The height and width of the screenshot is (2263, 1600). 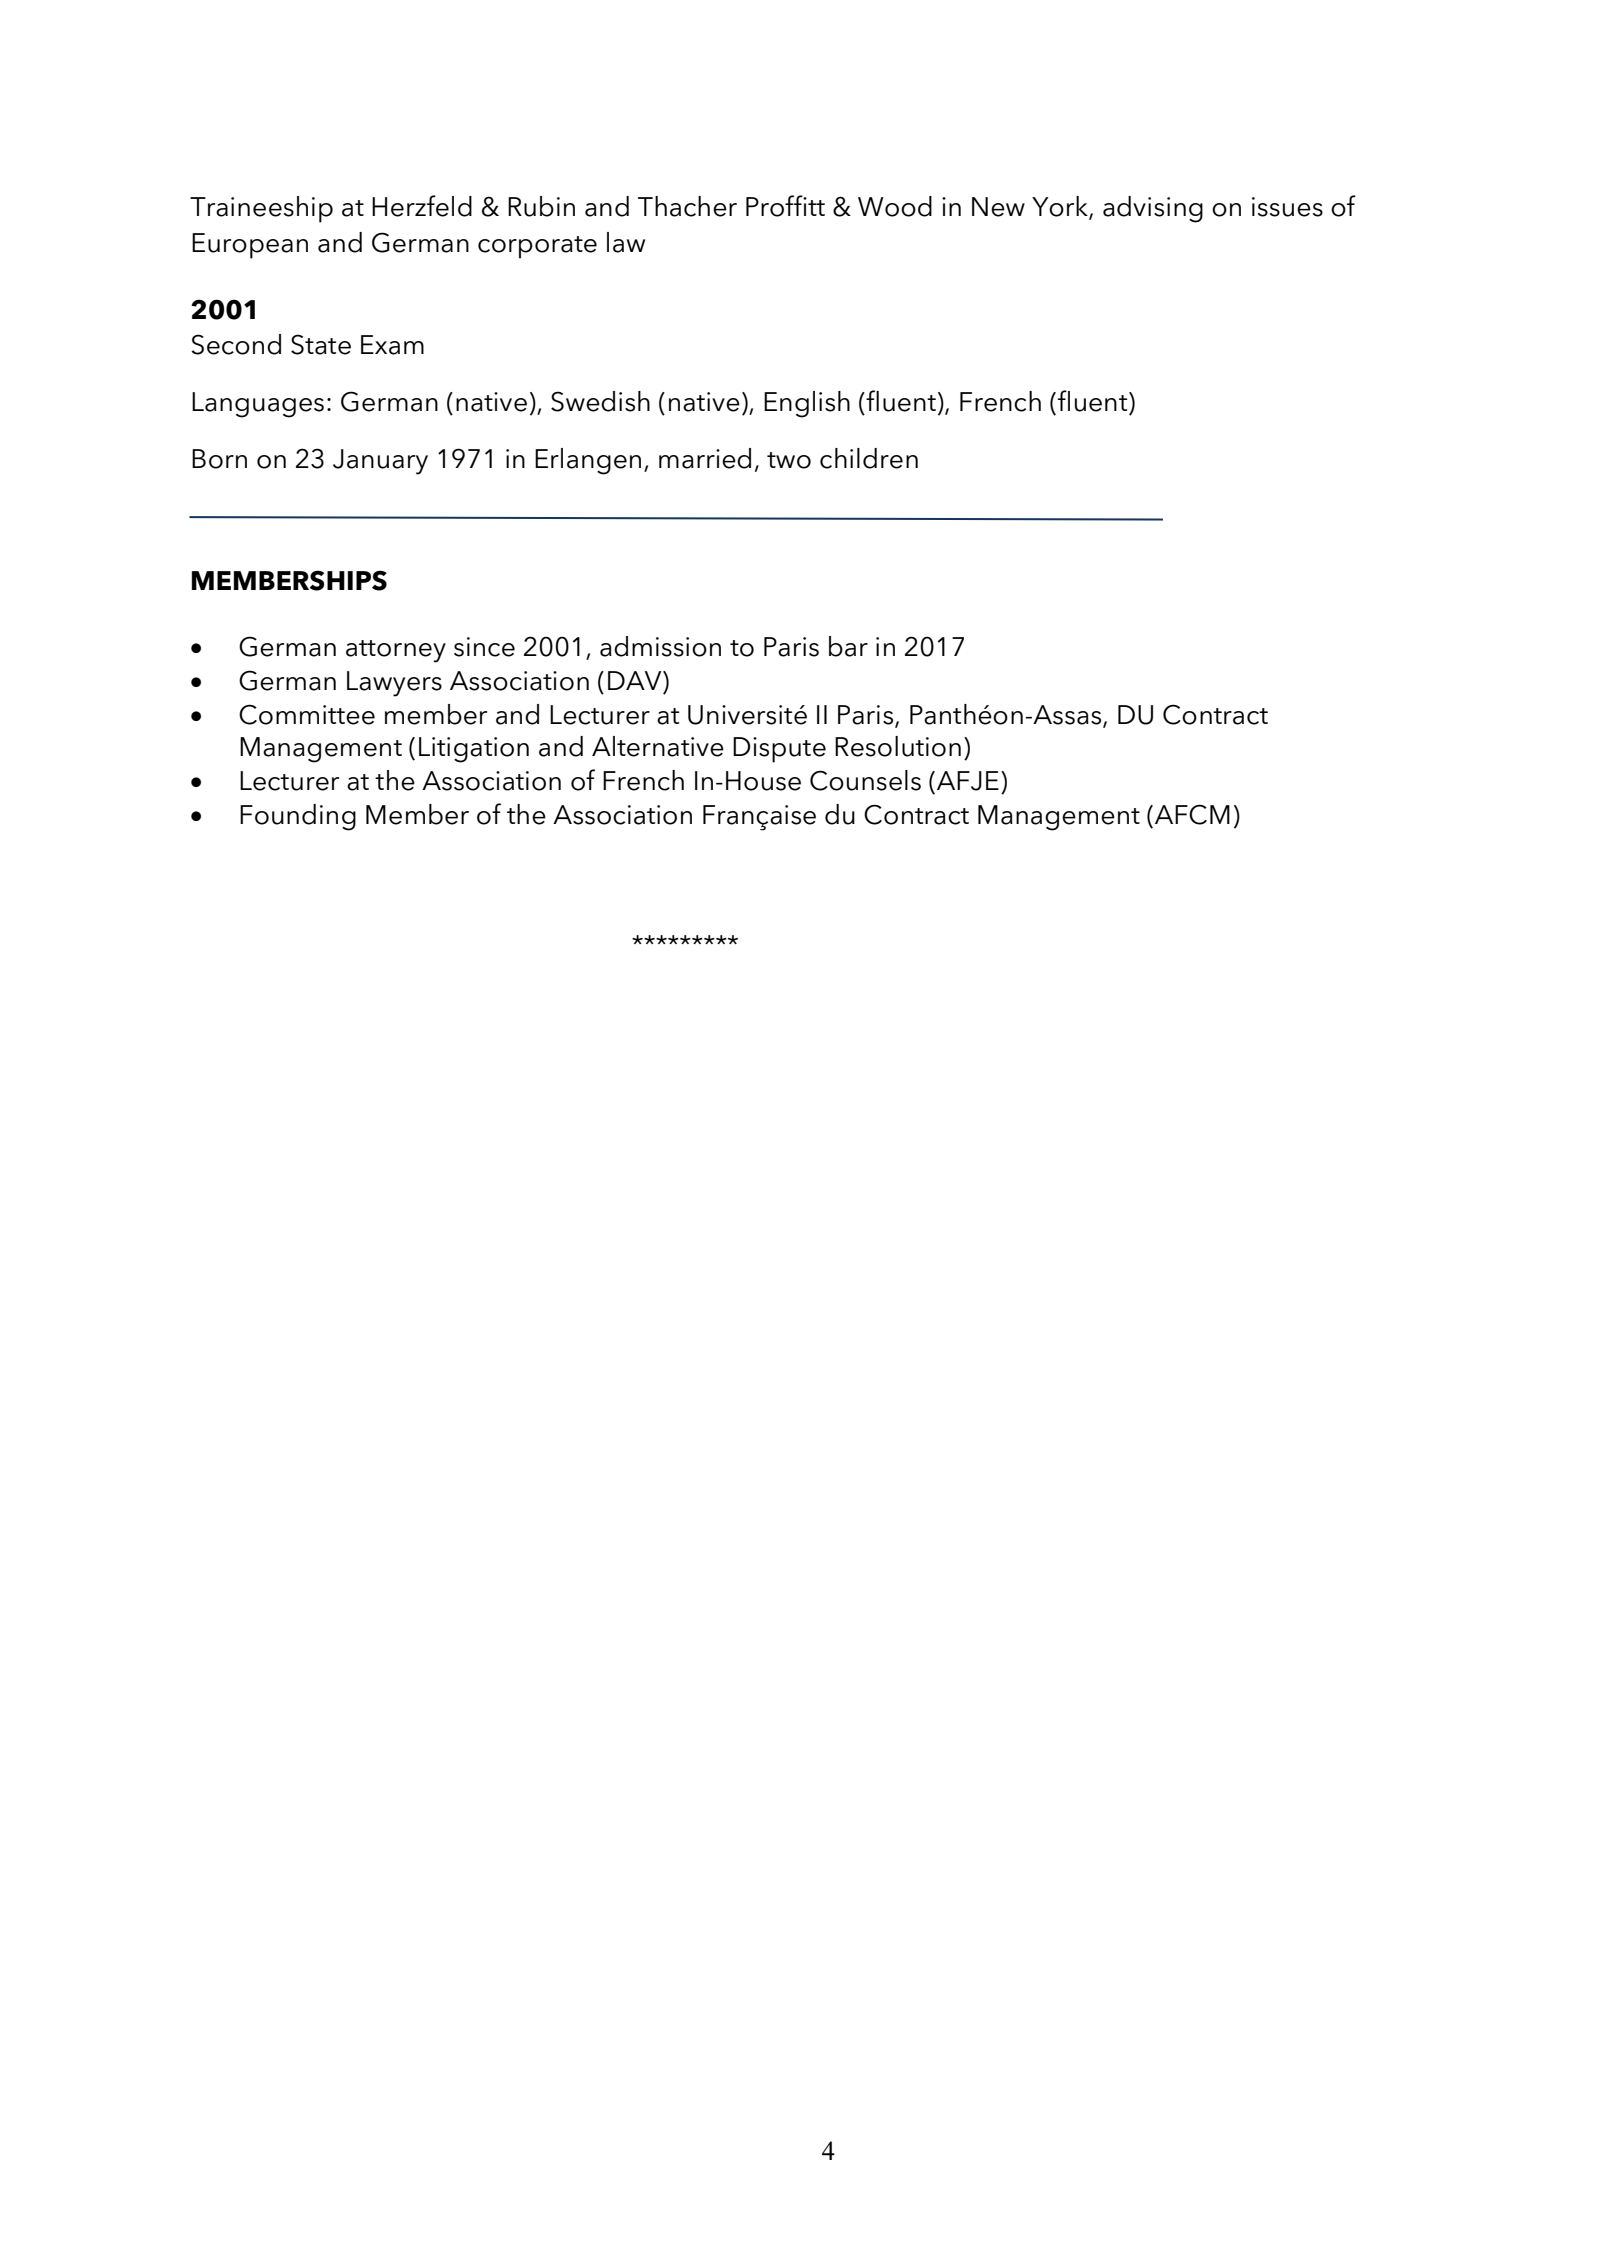 I want to click on January, so click(x=380, y=462).
